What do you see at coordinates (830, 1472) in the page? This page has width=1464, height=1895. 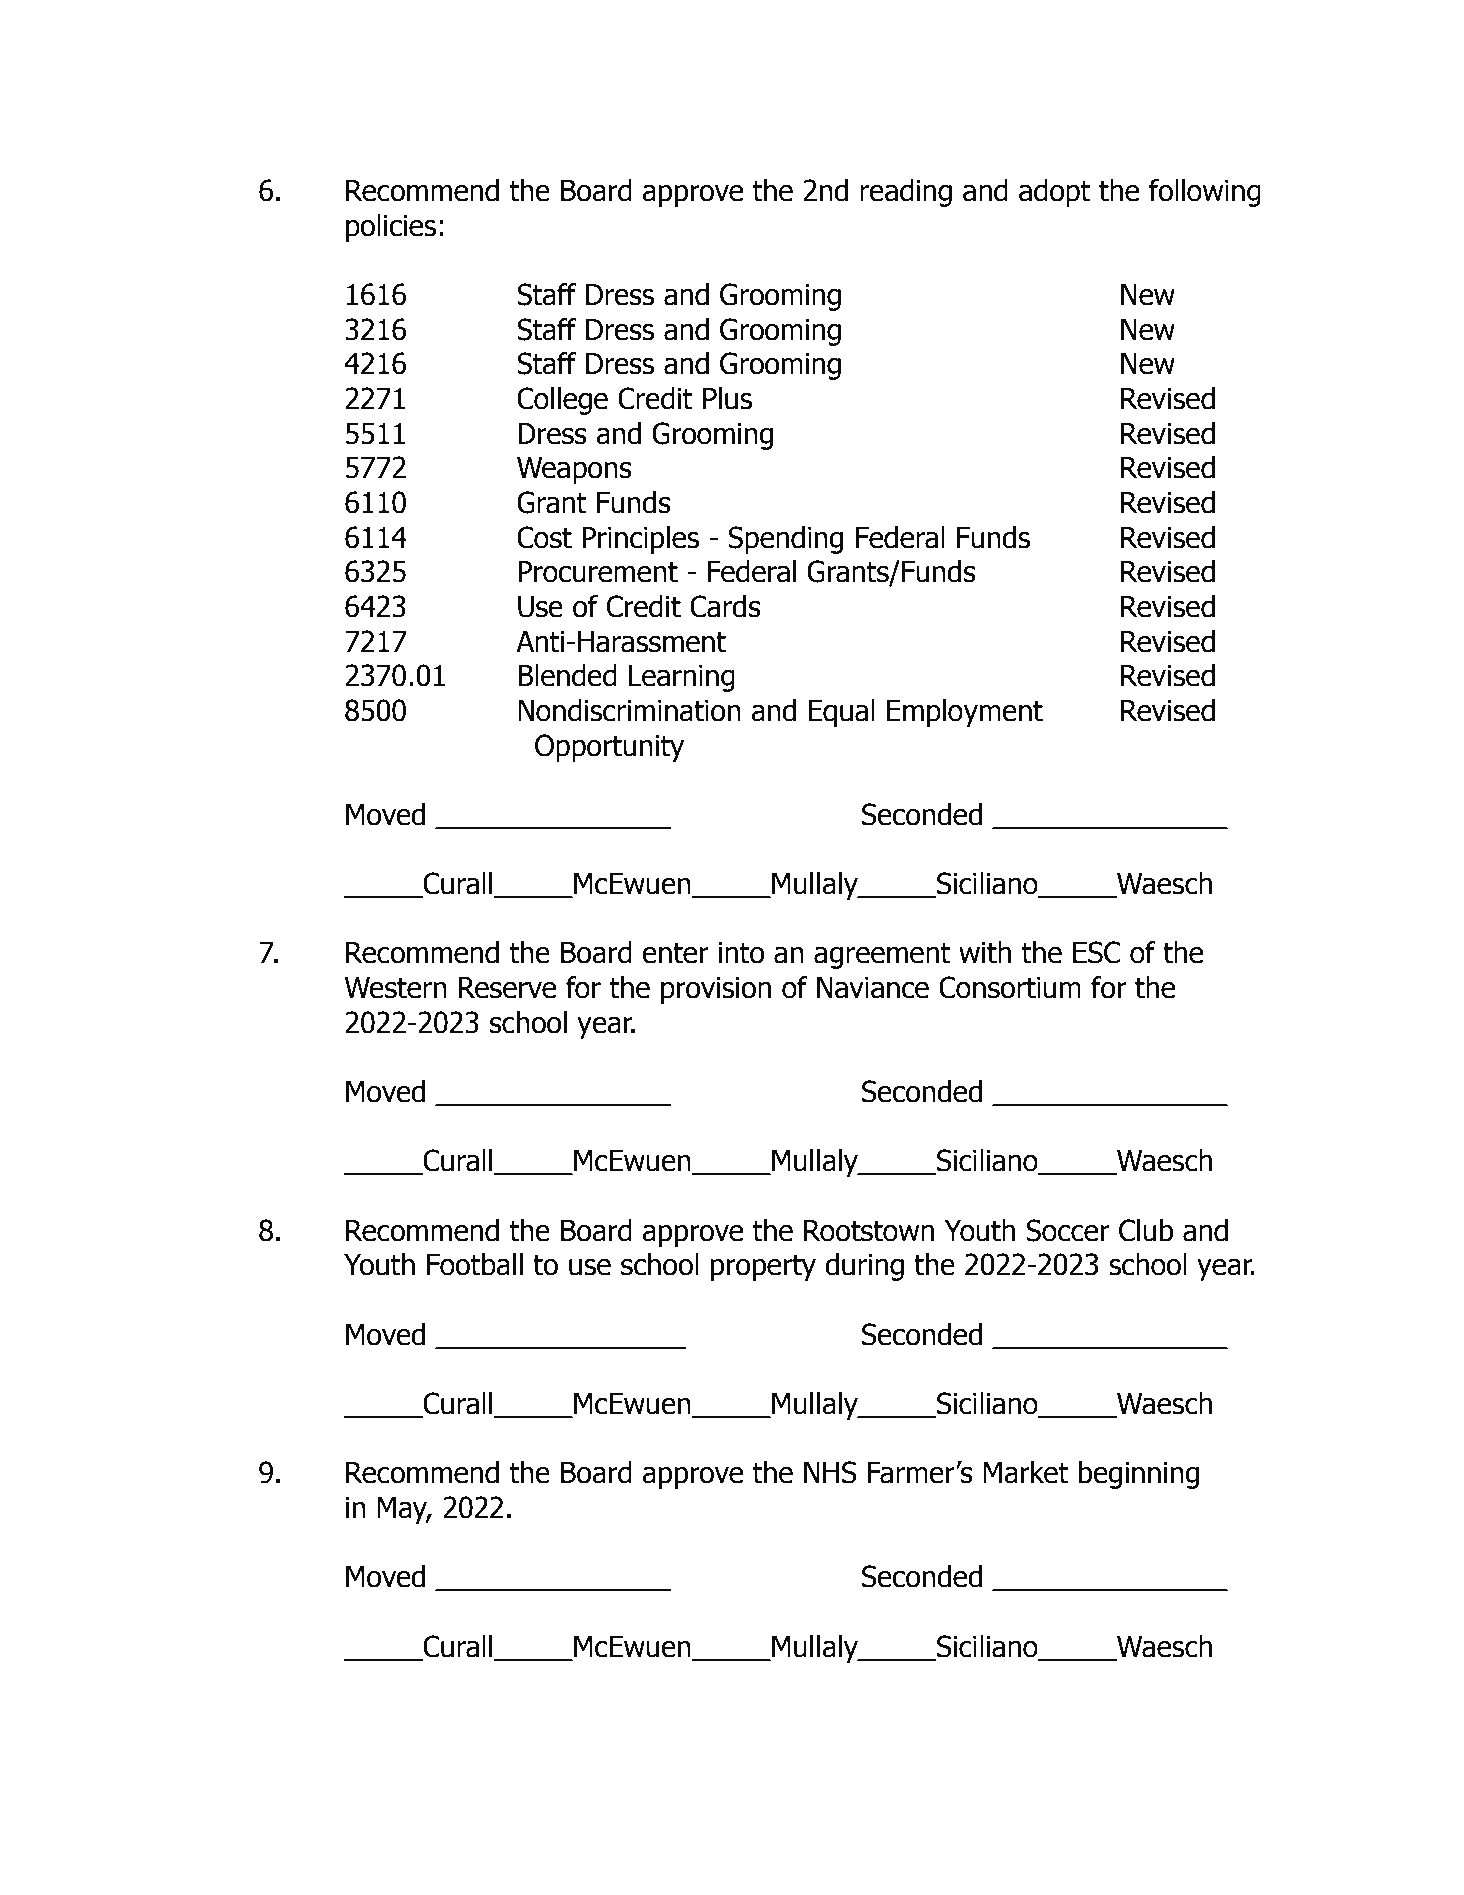 I see `NHS` at bounding box center [830, 1472].
